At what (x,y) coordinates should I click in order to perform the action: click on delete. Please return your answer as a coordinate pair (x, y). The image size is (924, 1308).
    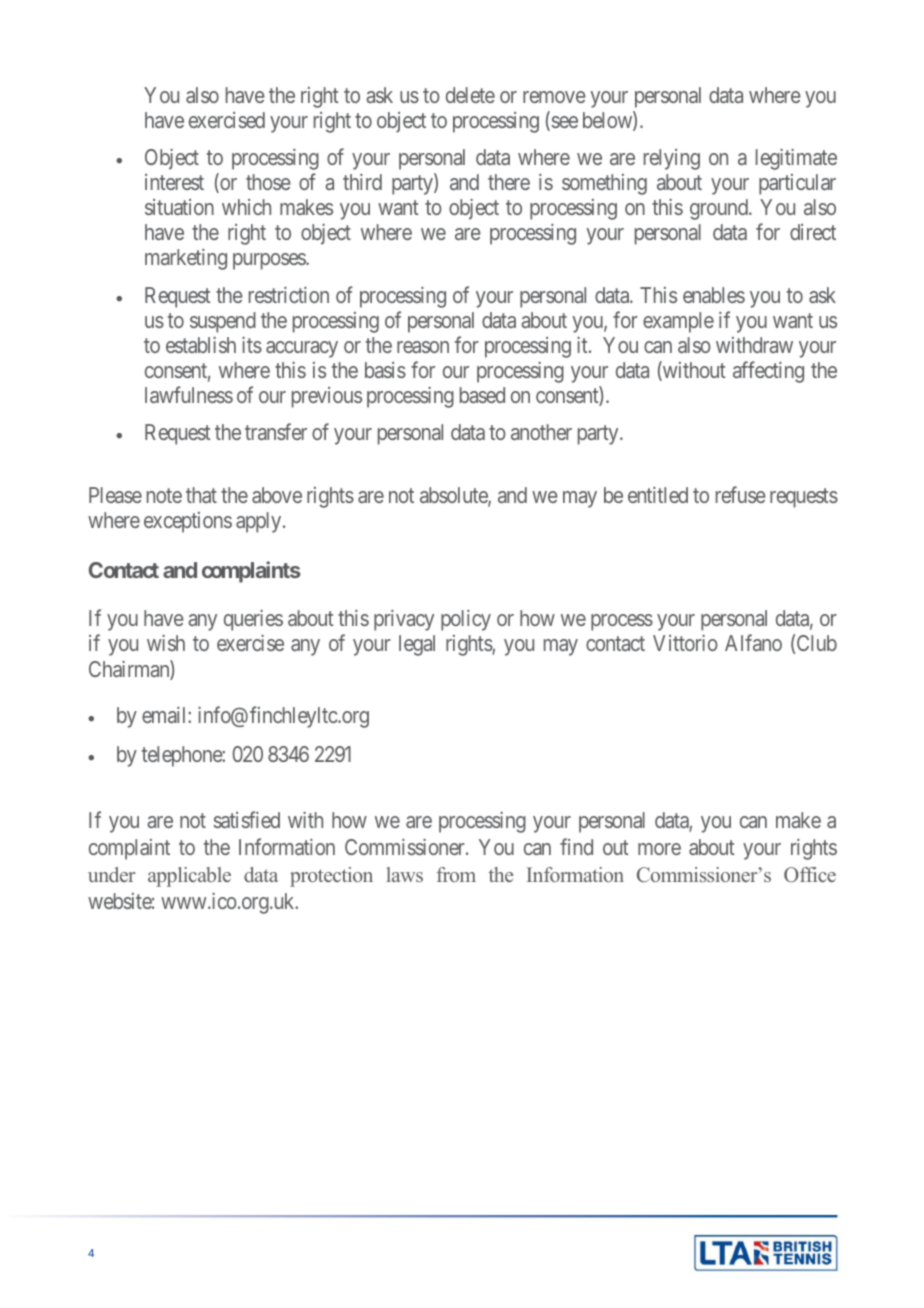
    Looking at the image, I should click on (470, 95).
